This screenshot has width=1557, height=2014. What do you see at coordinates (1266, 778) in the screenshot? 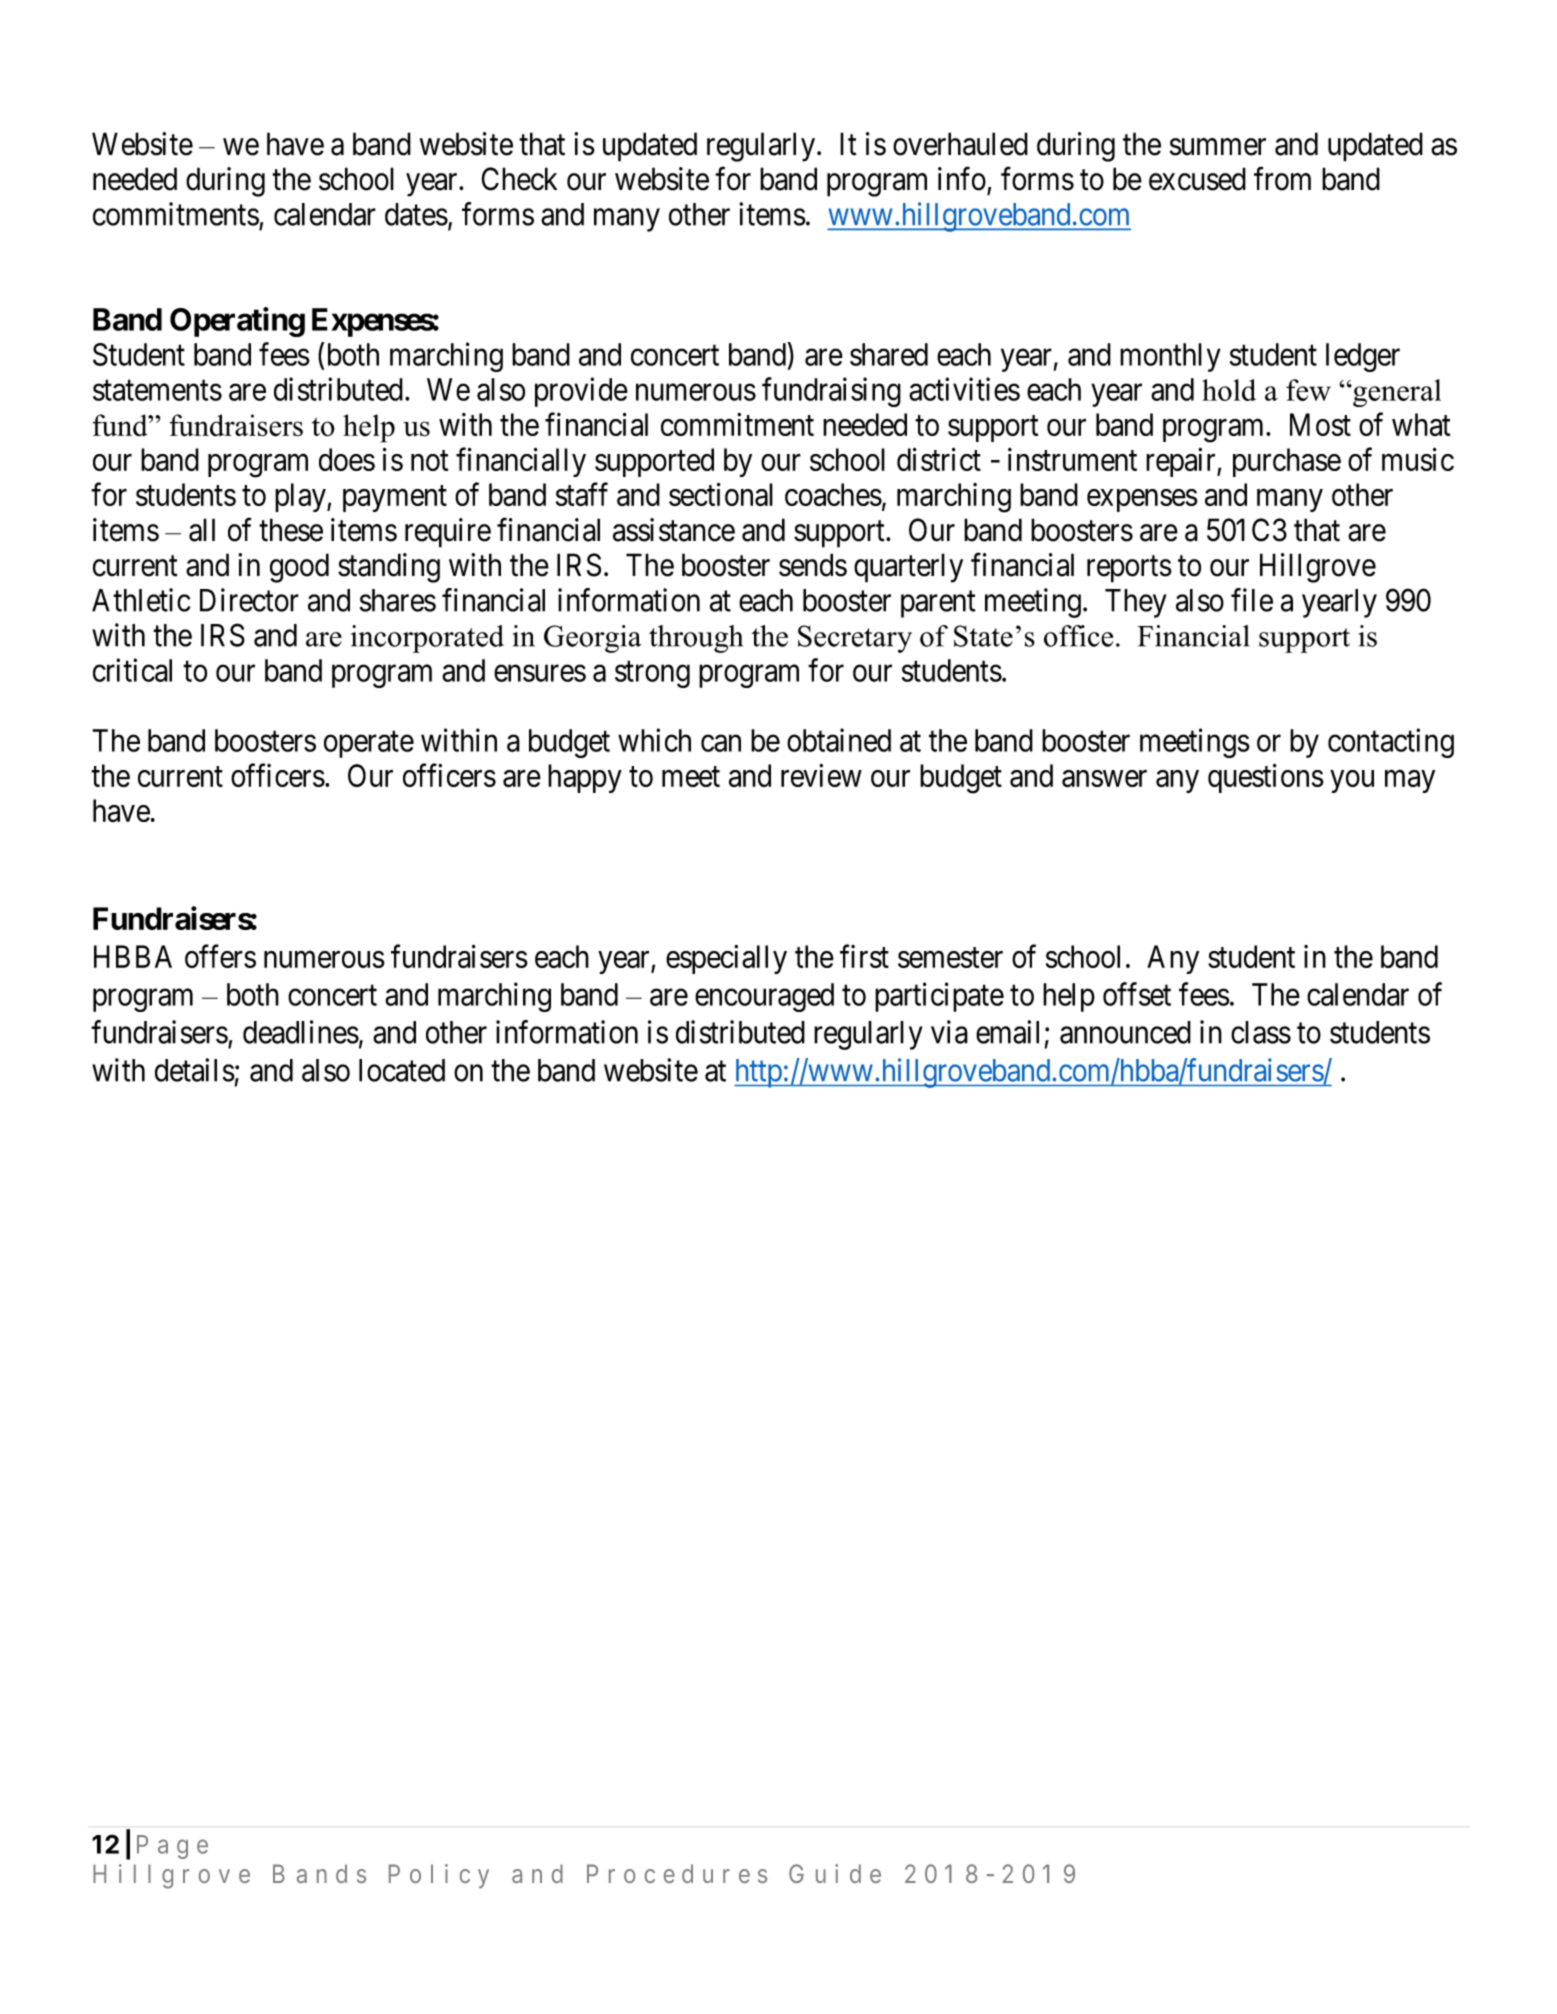
I see `questions` at bounding box center [1266, 778].
